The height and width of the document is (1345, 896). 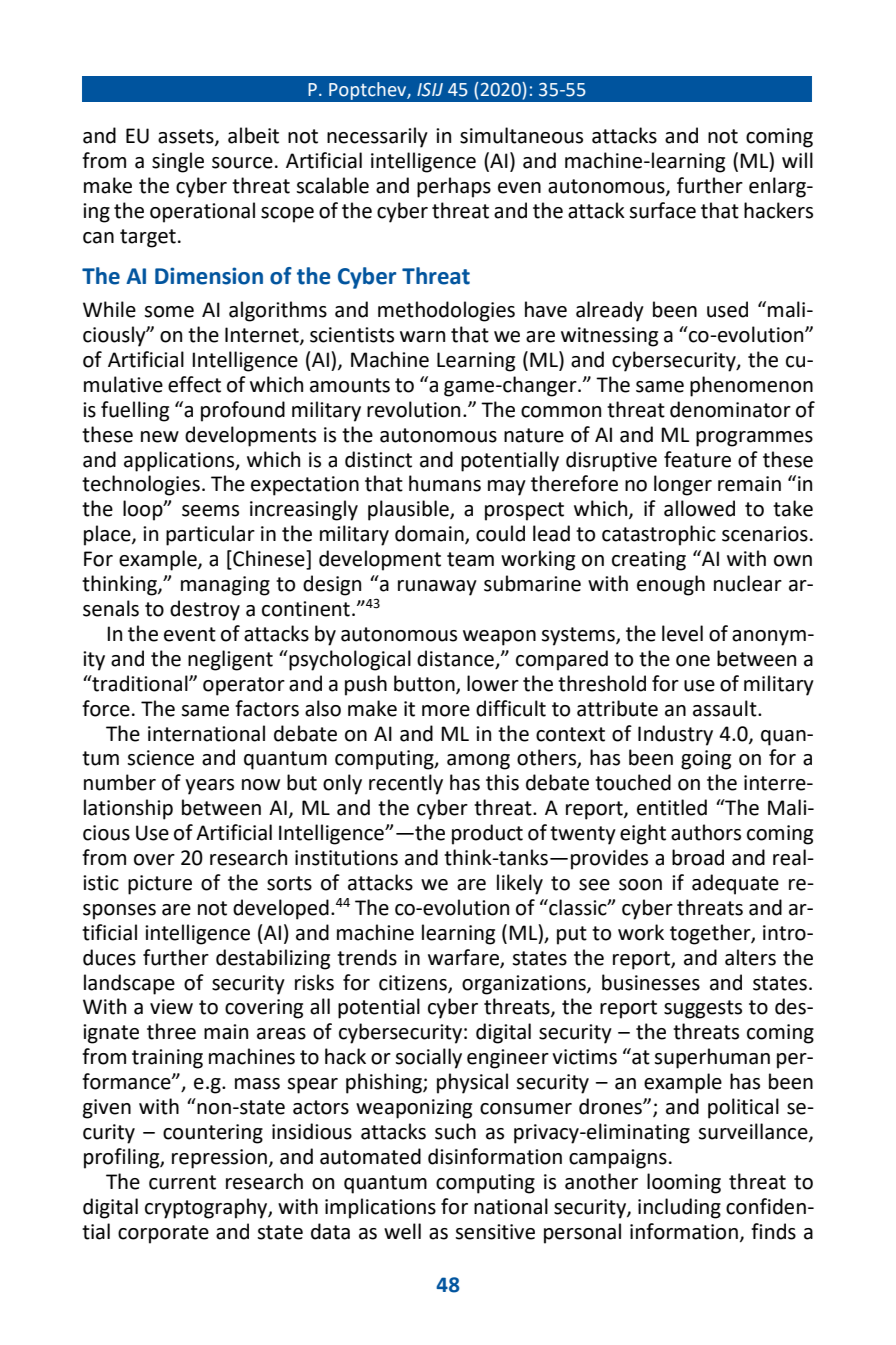 I want to click on surface, so click(x=662, y=210).
